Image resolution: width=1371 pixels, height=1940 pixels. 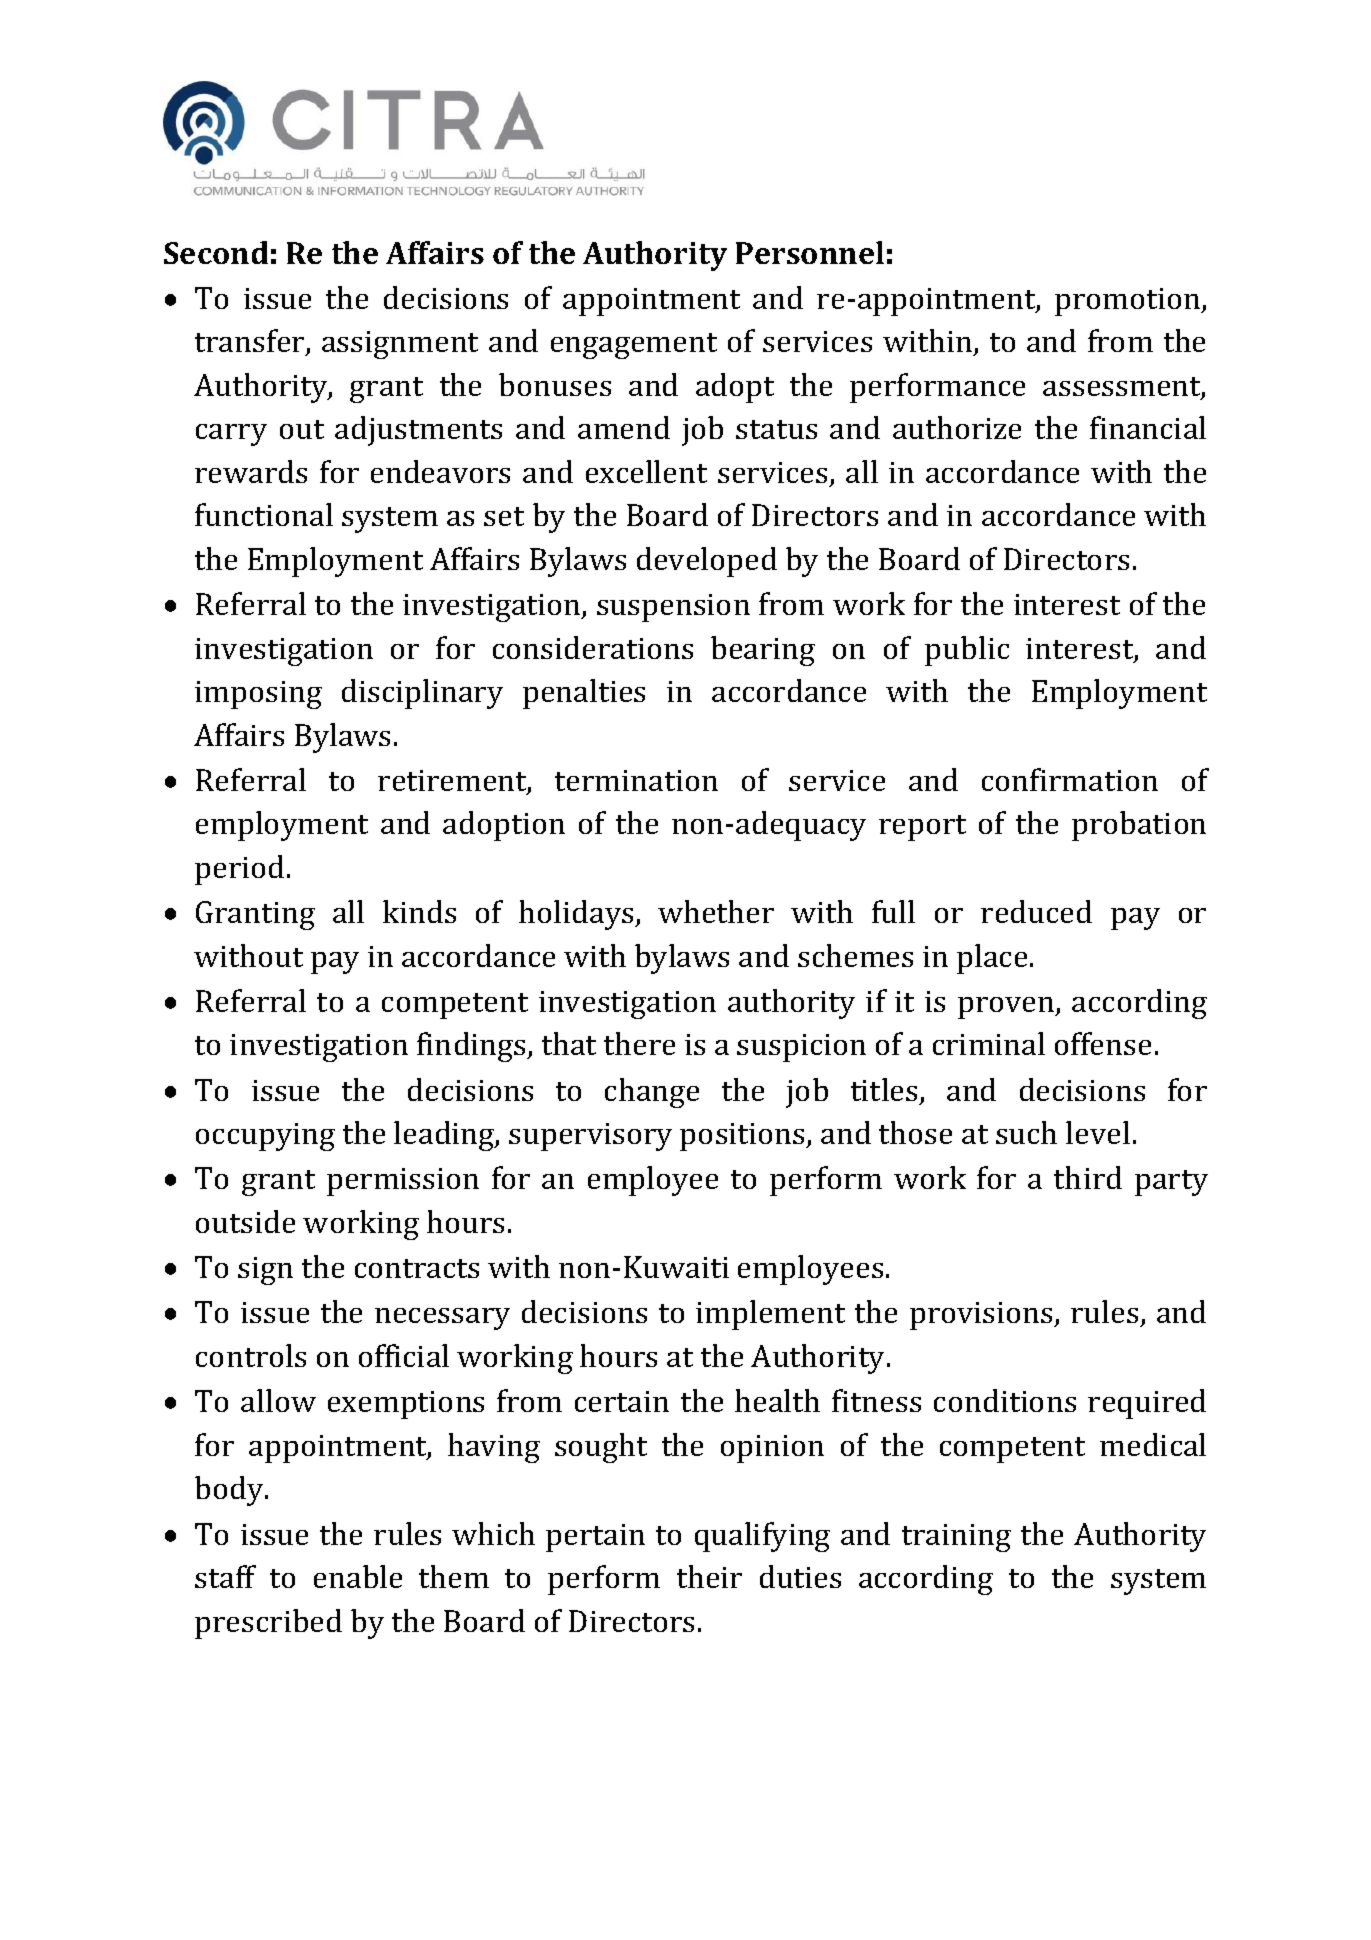 I want to click on training, so click(x=956, y=1538).
